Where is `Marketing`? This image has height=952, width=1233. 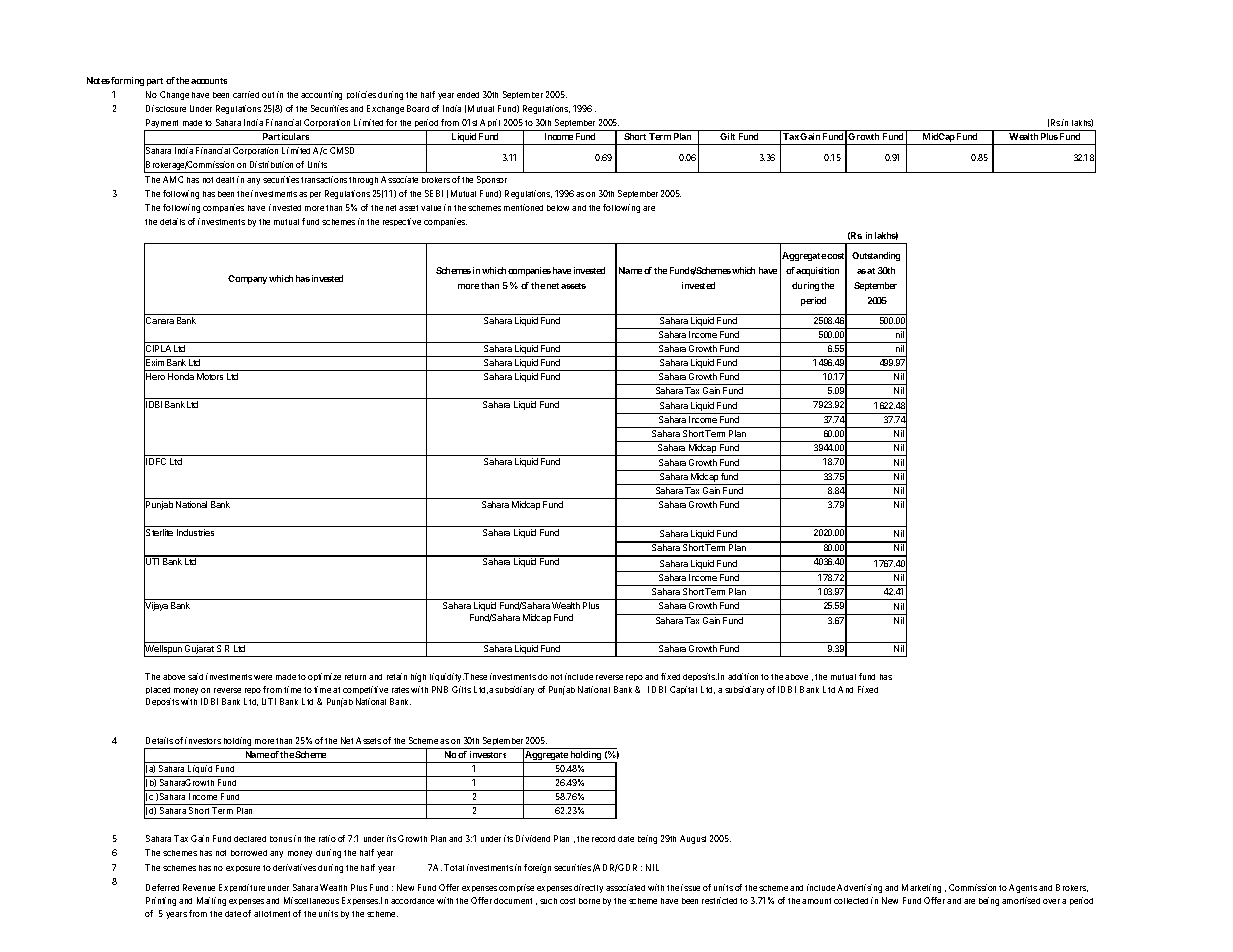 Marketing is located at coordinates (921, 888).
